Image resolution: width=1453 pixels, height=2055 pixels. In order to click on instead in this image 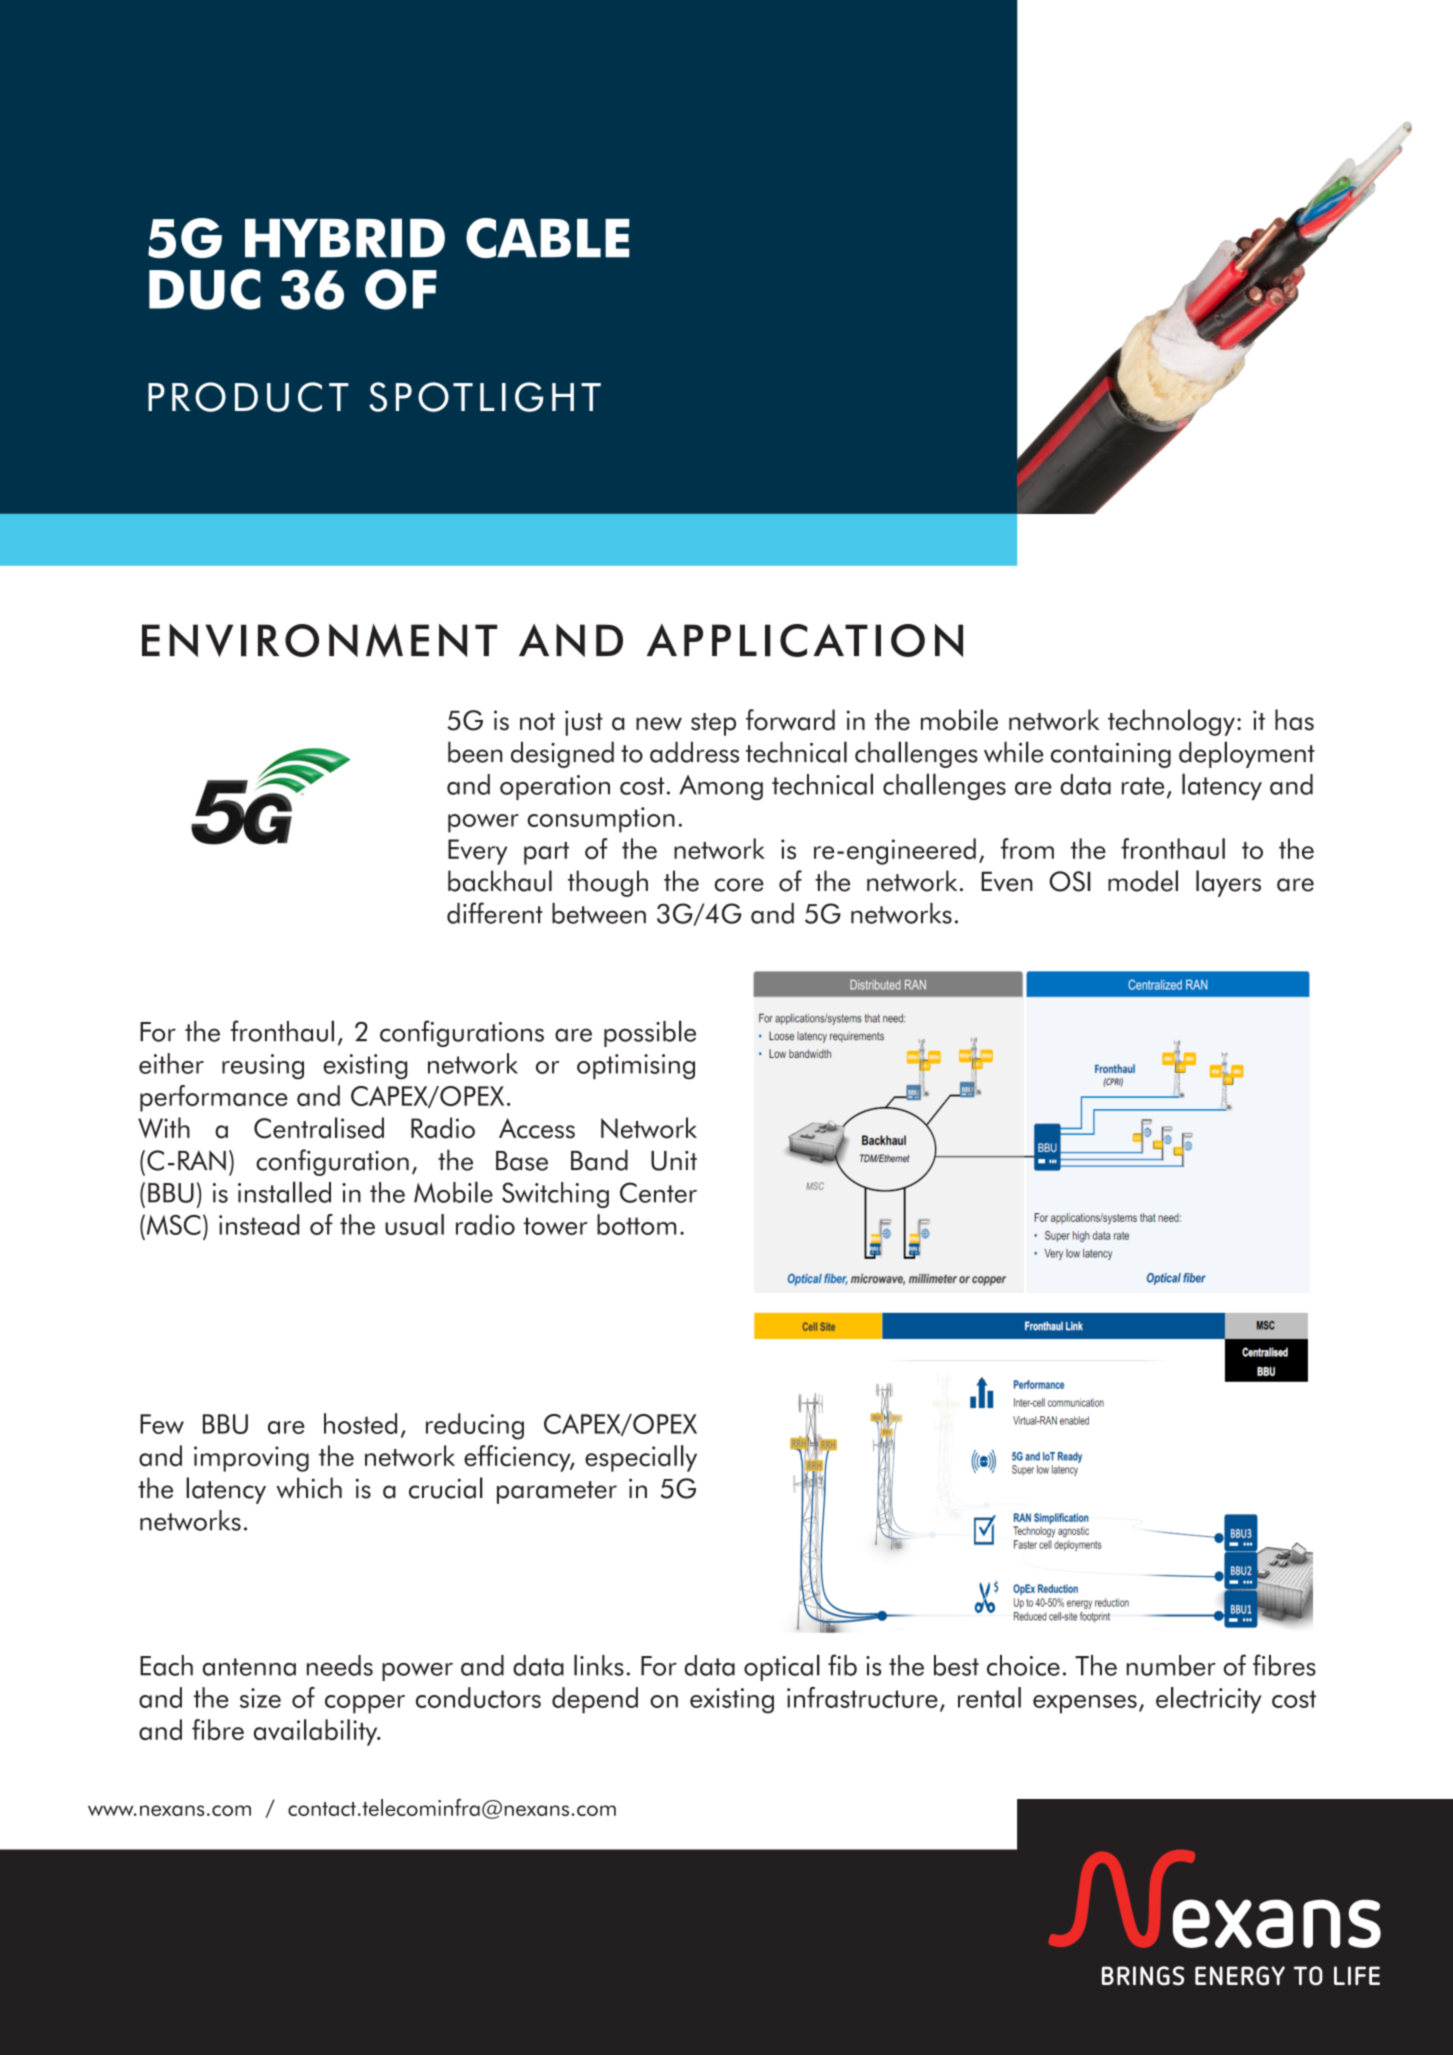, I will do `click(259, 1224)`.
